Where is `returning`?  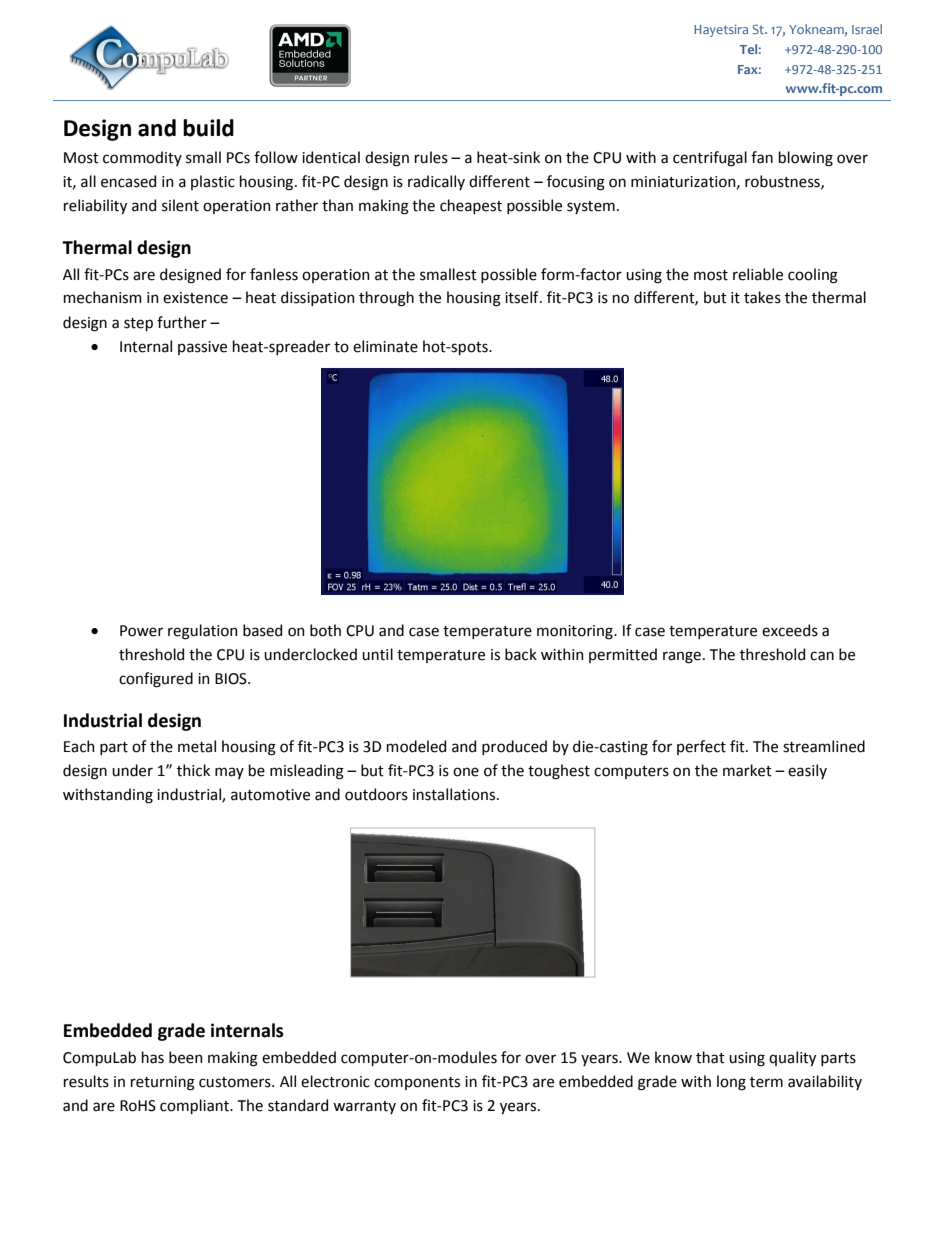 returning is located at coordinates (163, 1083).
